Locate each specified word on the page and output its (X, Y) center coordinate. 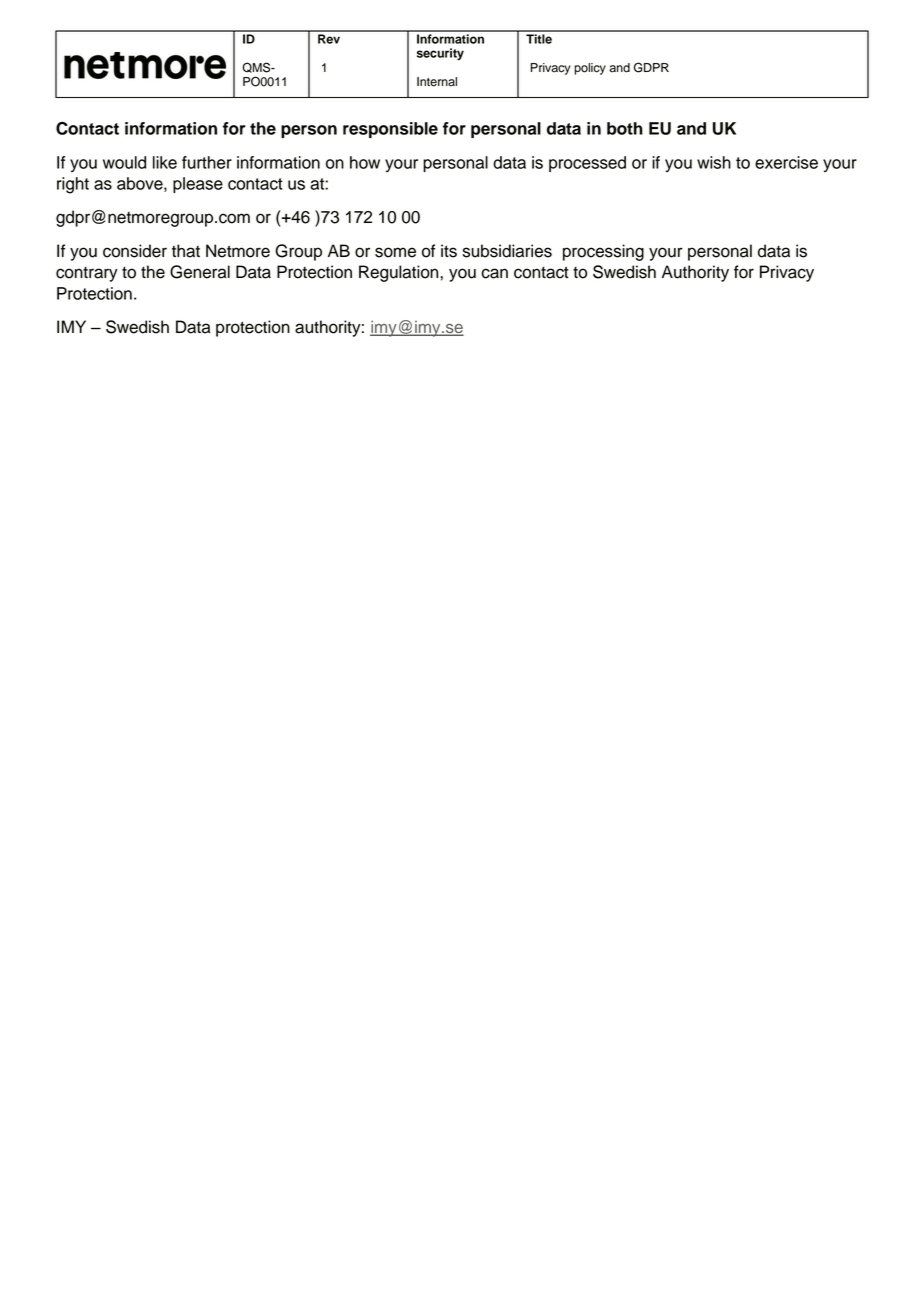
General (200, 272)
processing (603, 252)
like (165, 162)
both (625, 128)
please (198, 185)
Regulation (400, 273)
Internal (437, 82)
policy (590, 69)
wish (714, 162)
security (440, 54)
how (365, 162)
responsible (390, 130)
